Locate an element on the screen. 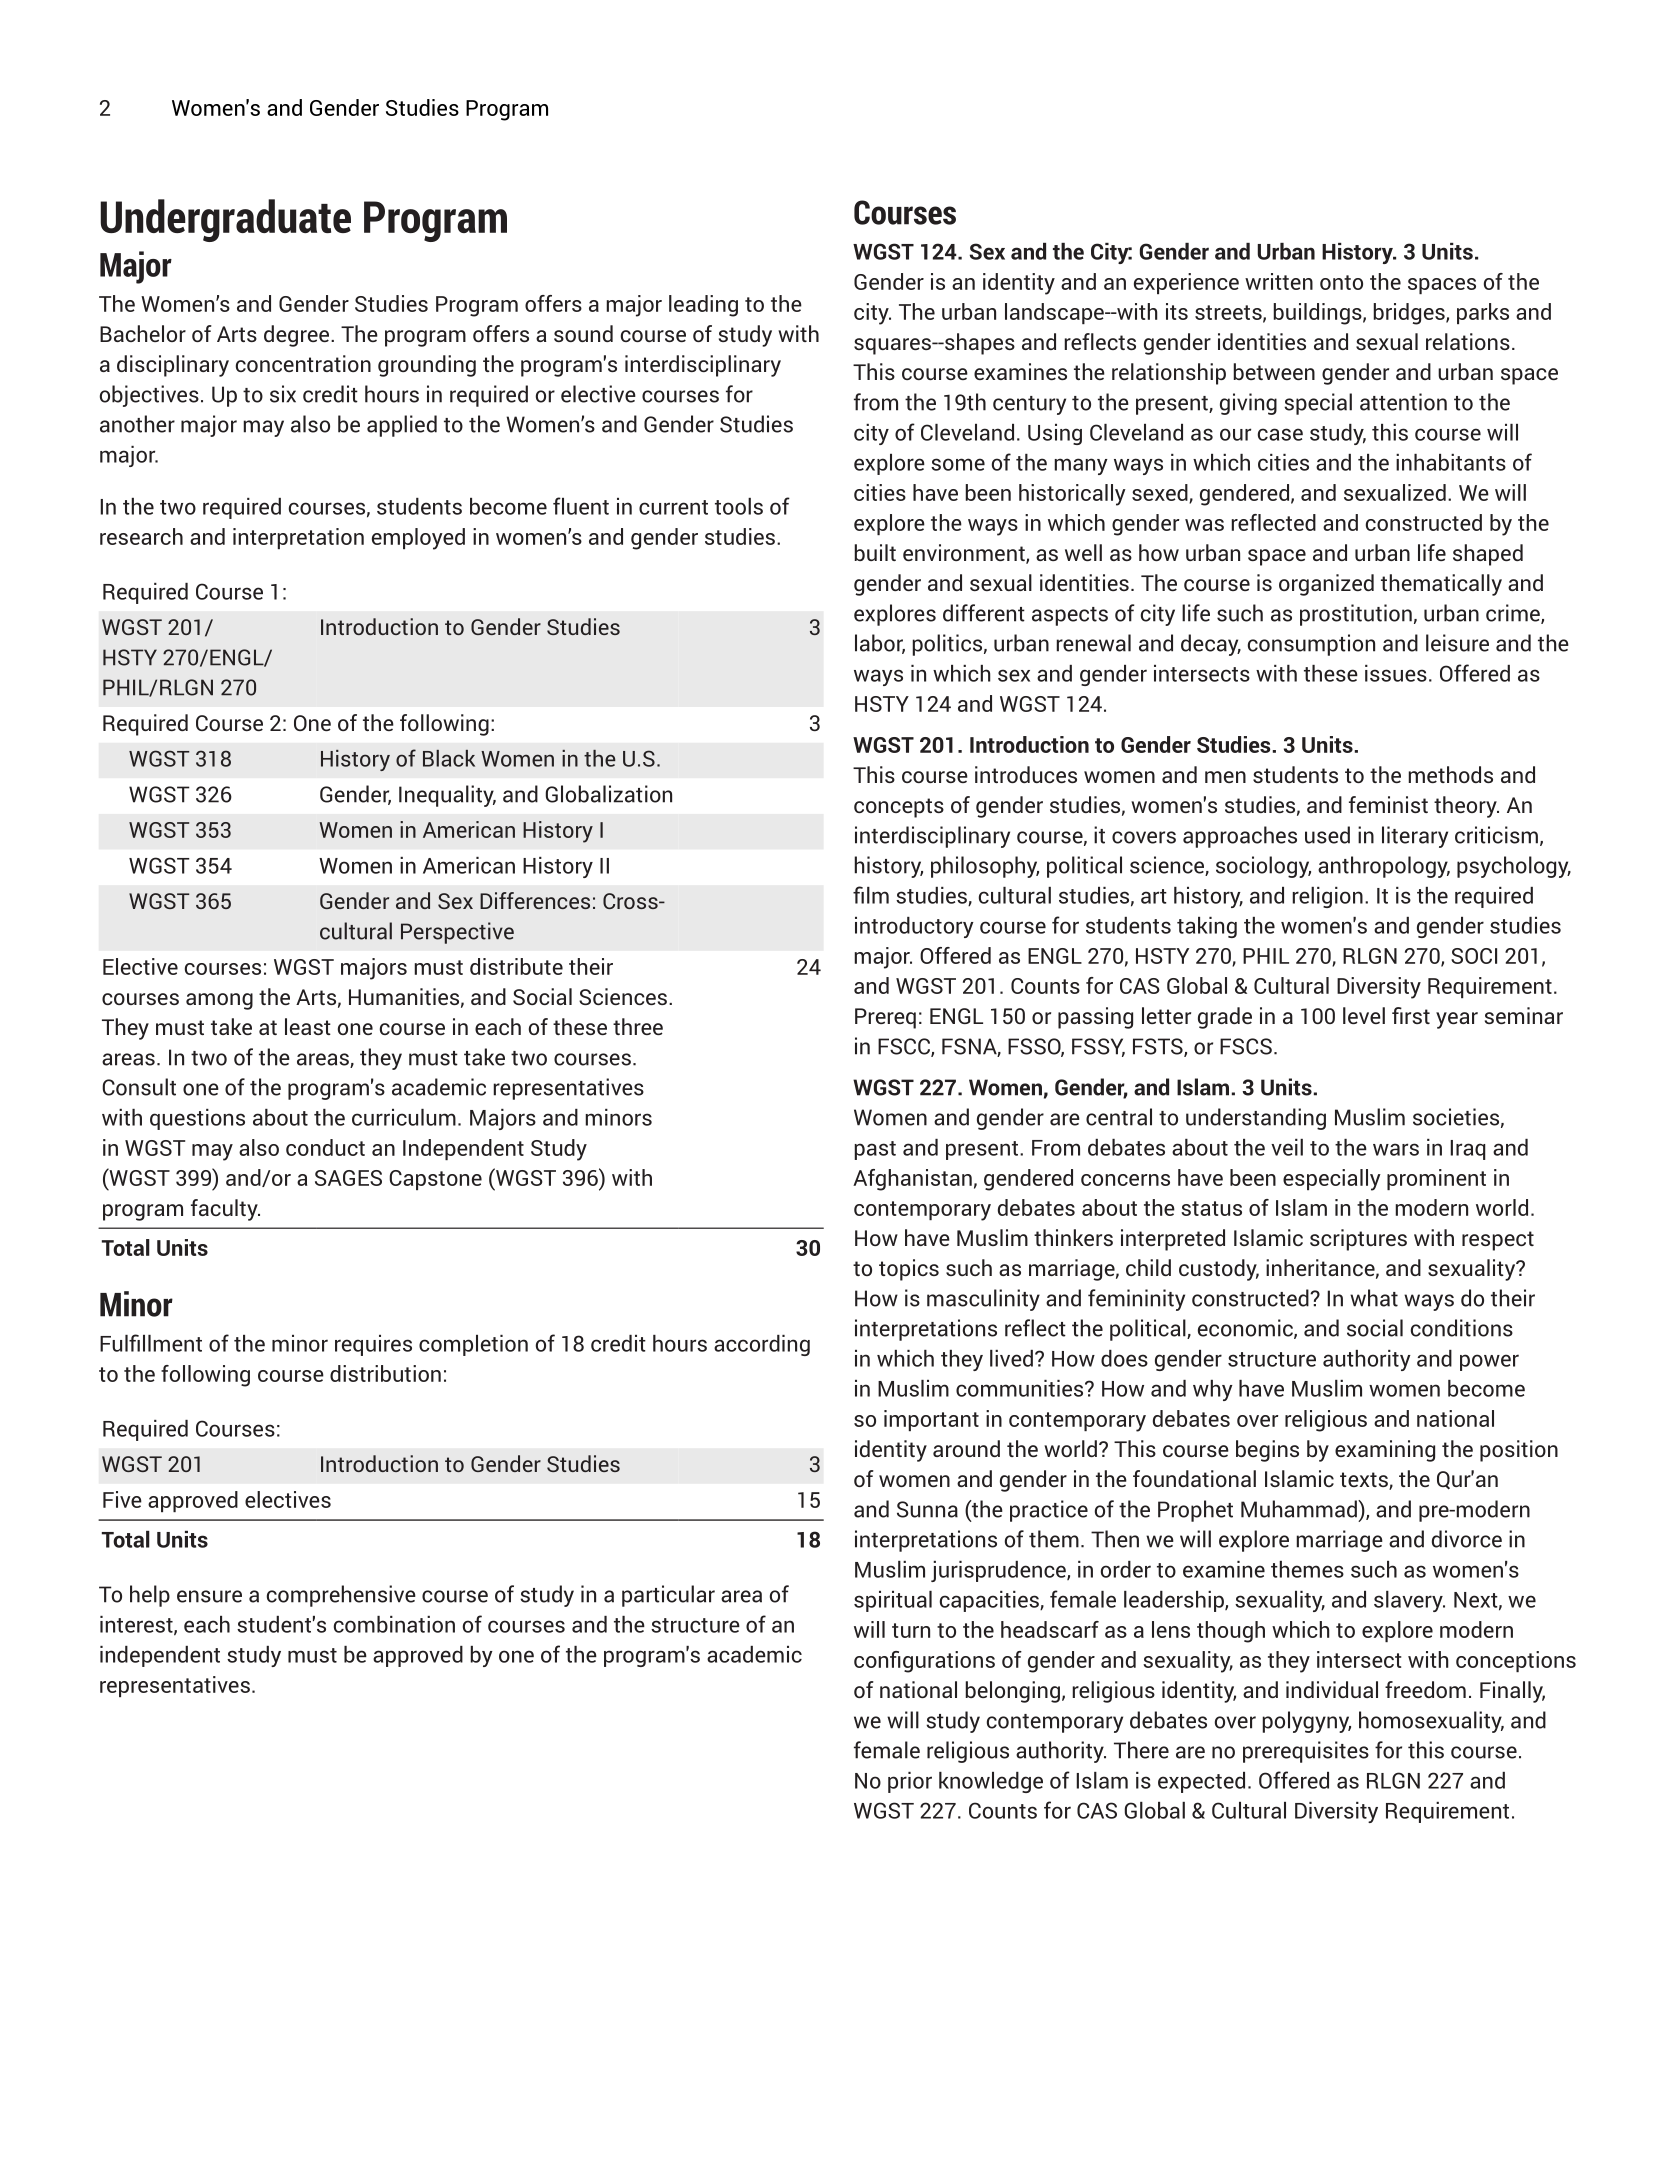 Image resolution: width=1677 pixels, height=2170 pixels. least is located at coordinates (308, 1026).
